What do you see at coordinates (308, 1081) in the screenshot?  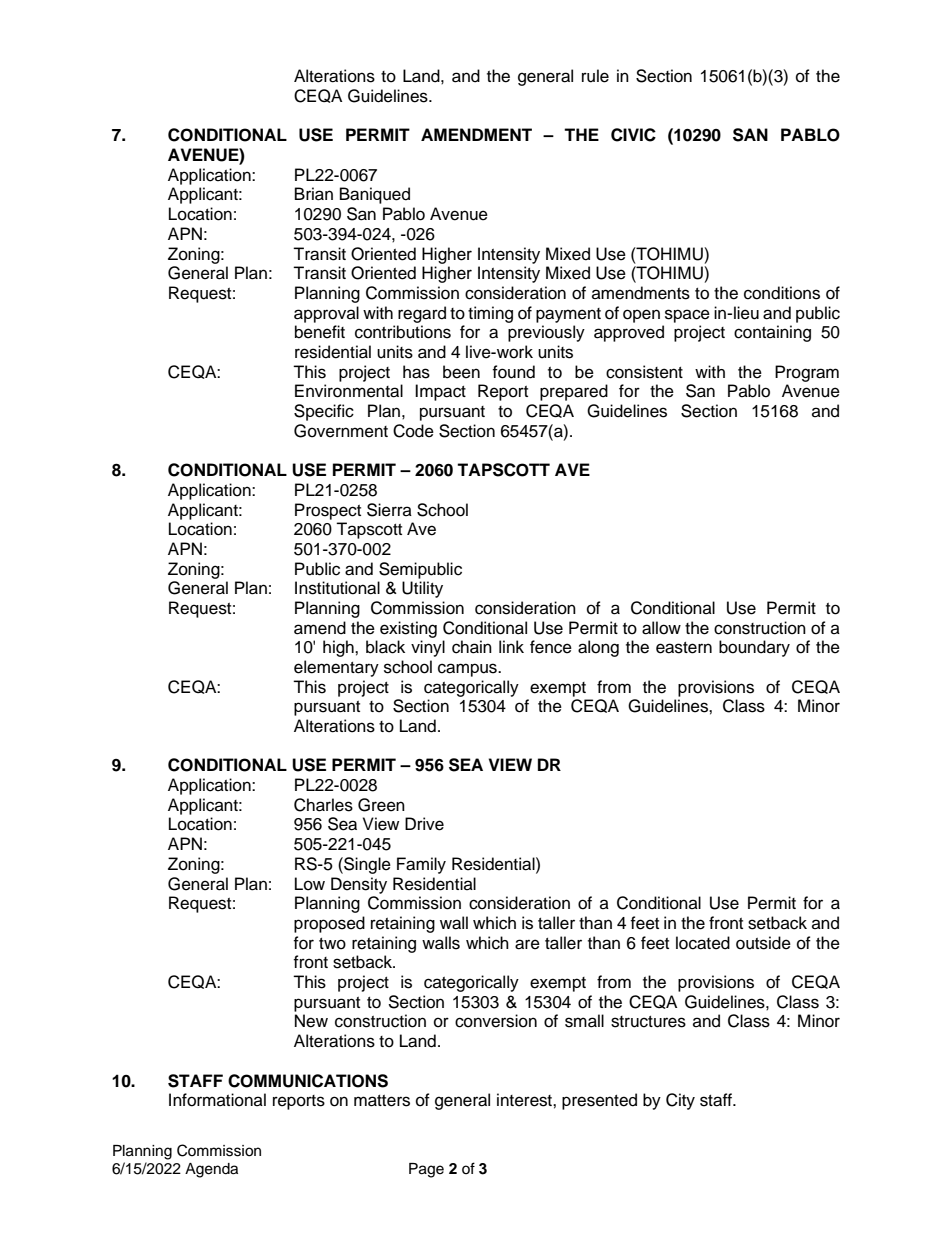 I see `COMMUNICATIONS` at bounding box center [308, 1081].
